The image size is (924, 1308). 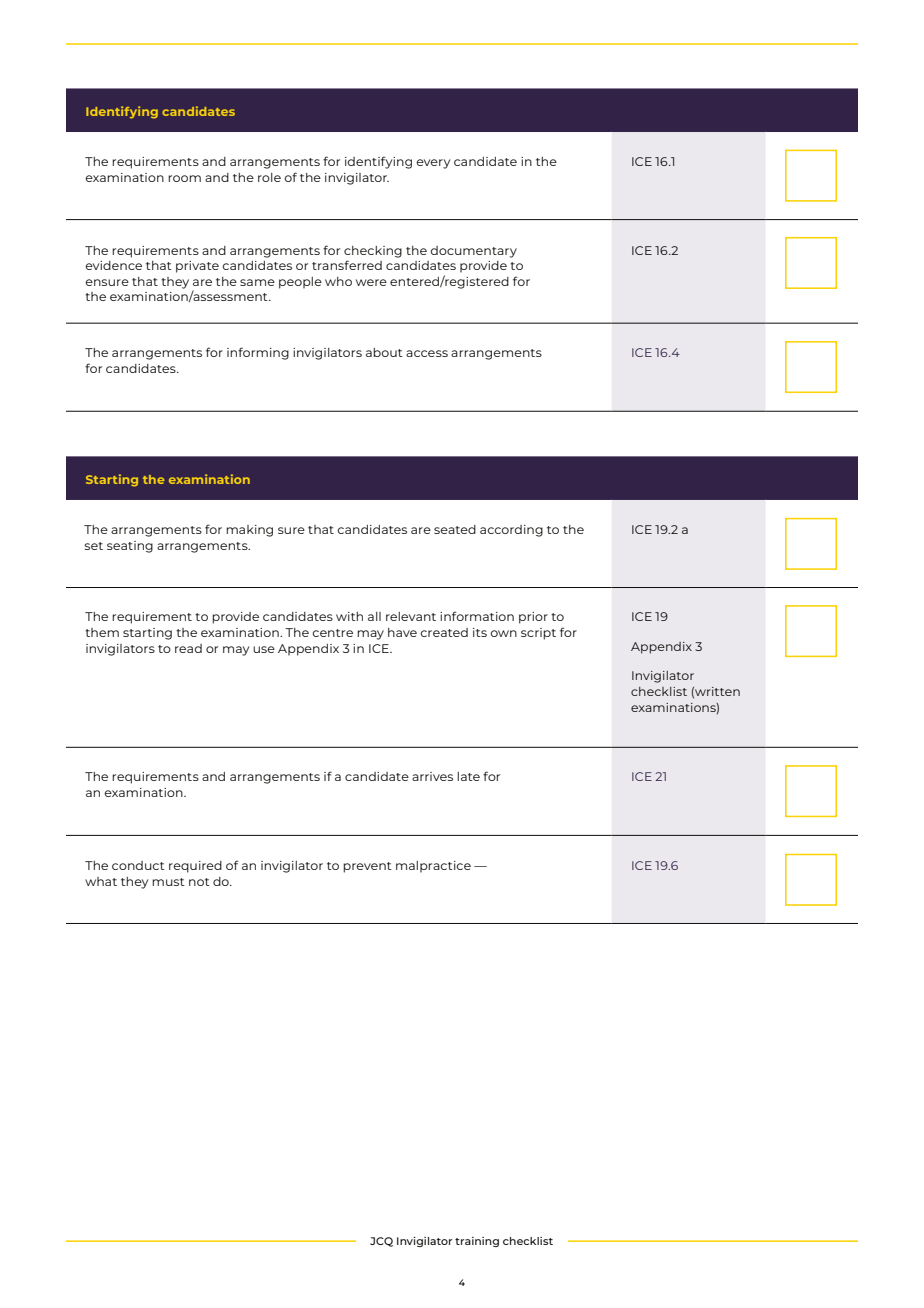 I want to click on room, so click(x=184, y=178).
